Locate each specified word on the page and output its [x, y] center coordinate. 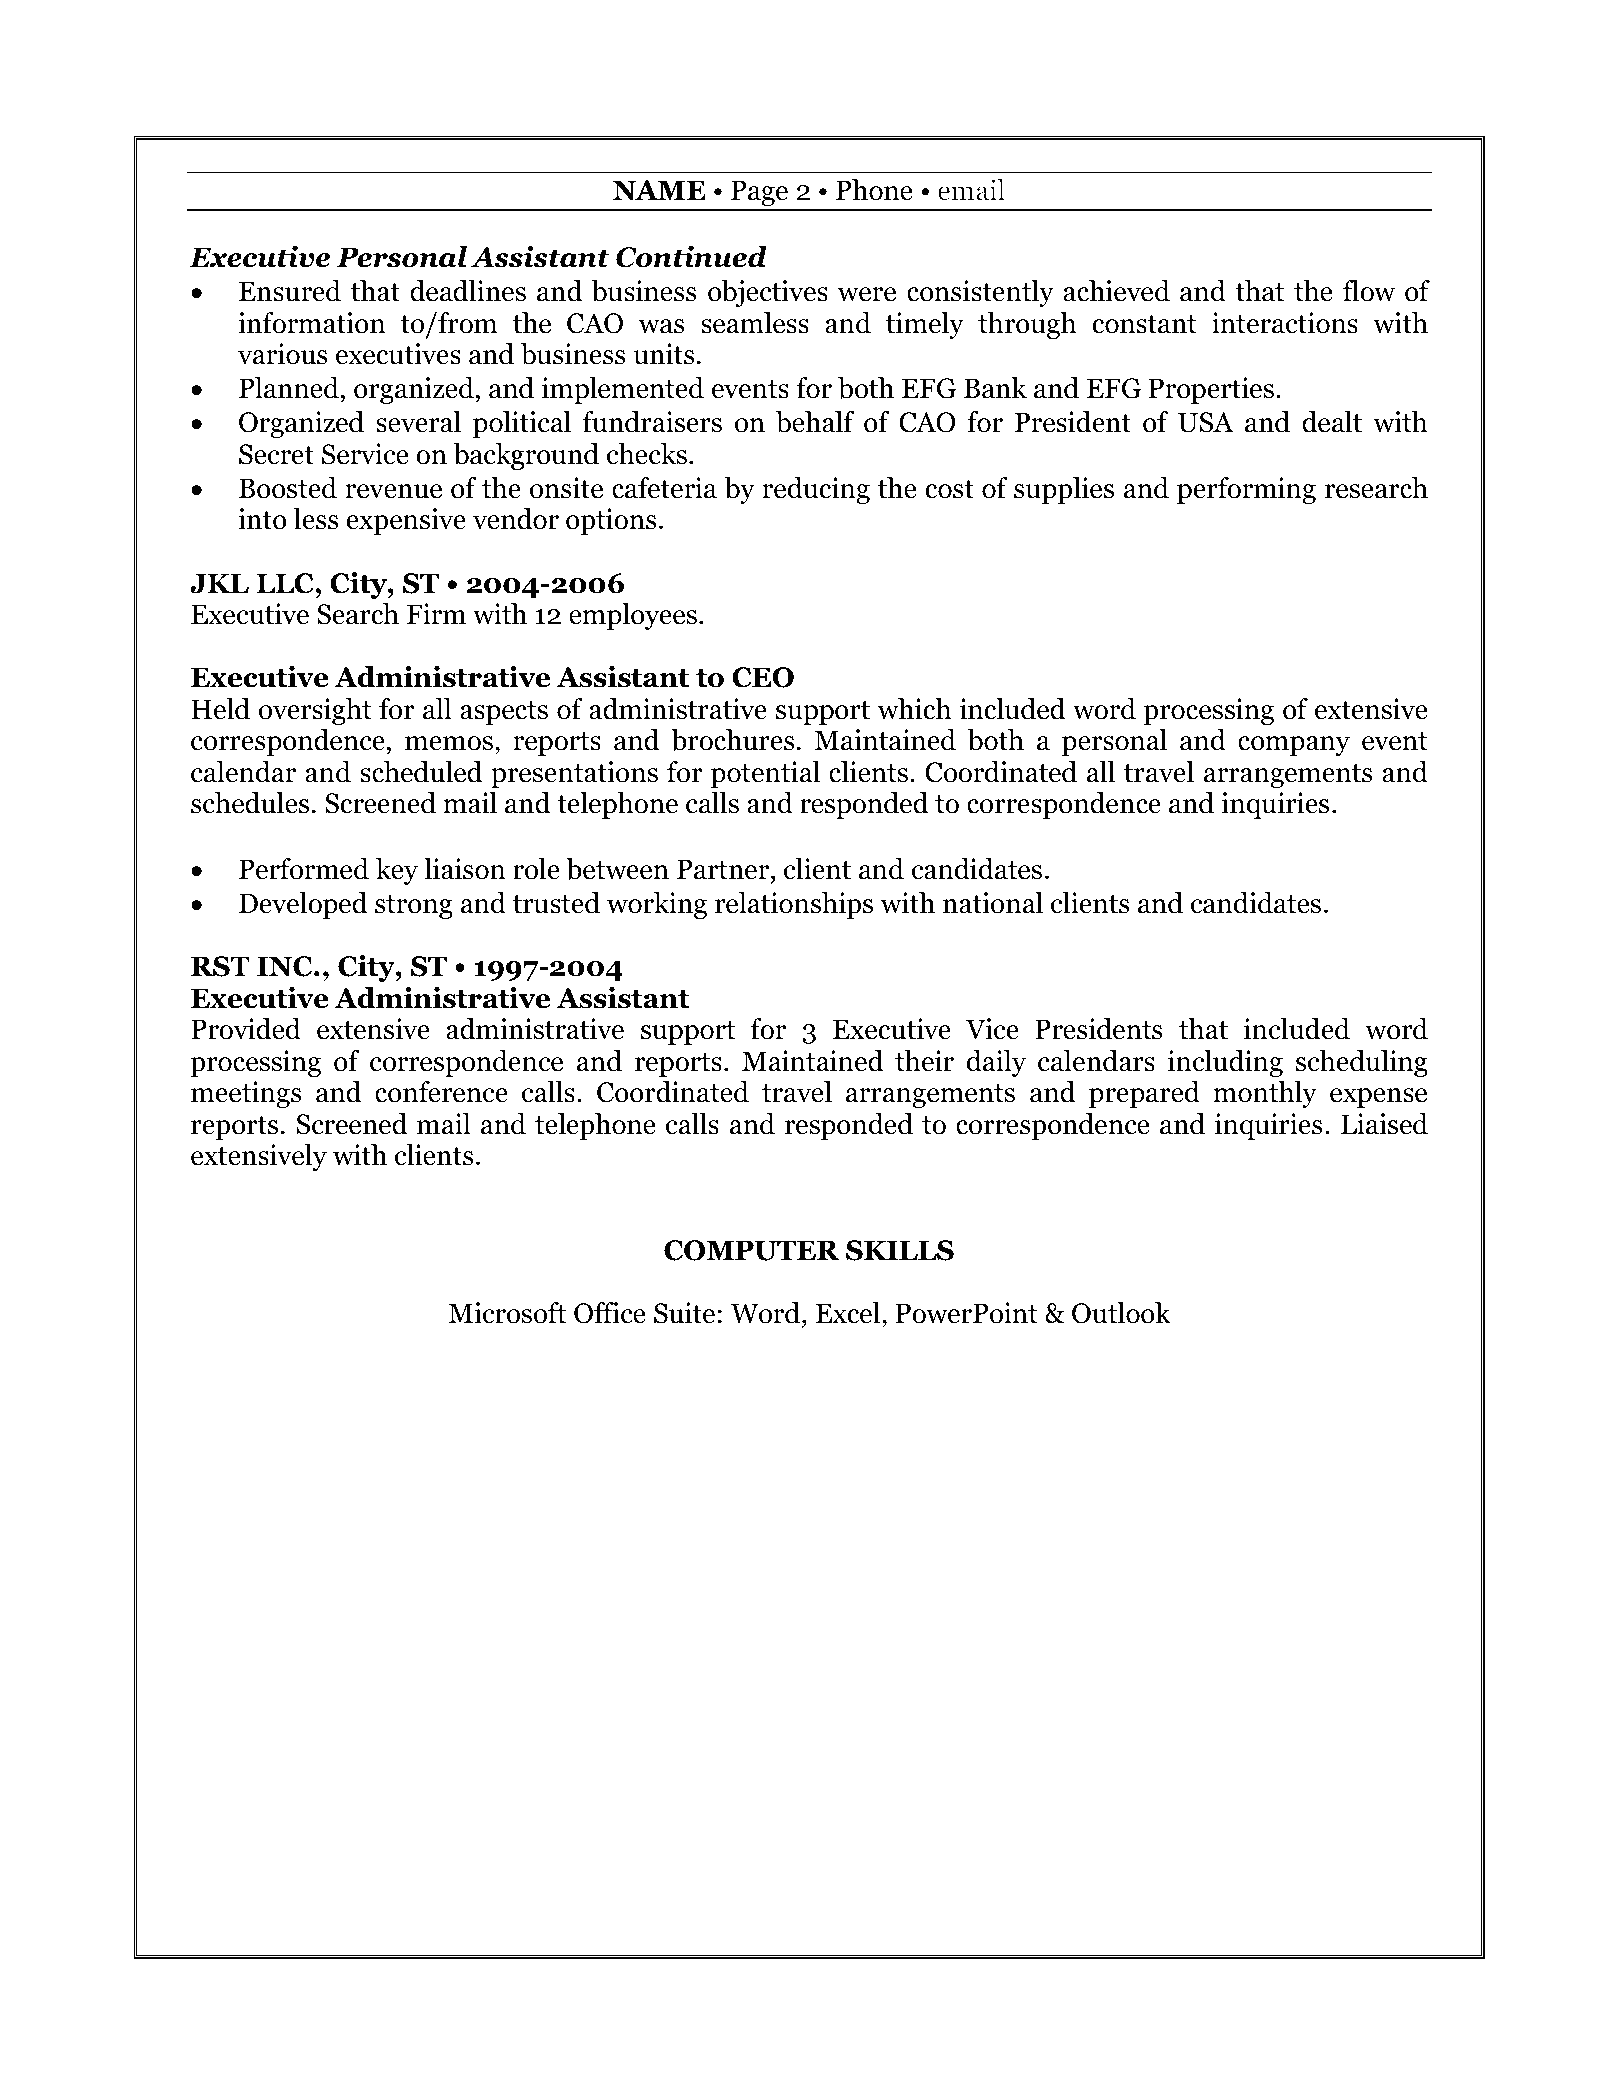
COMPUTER [752, 1250]
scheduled [421, 772]
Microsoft [507, 1313]
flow [1369, 291]
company [1294, 746]
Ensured [290, 291]
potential [765, 774]
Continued [691, 257]
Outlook [1121, 1313]
